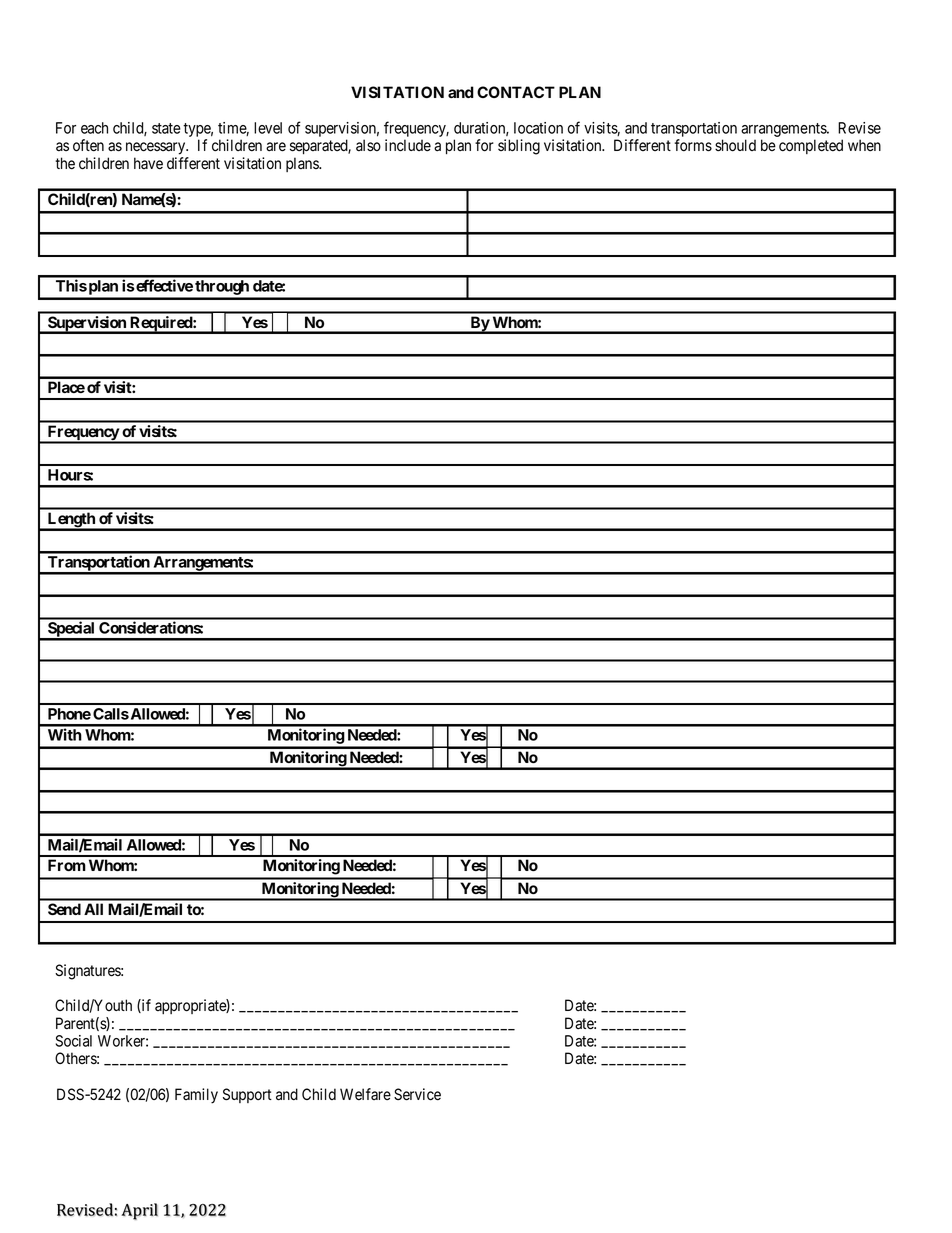 The image size is (952, 1233). What do you see at coordinates (811, 146) in the page?
I see `completed` at bounding box center [811, 146].
